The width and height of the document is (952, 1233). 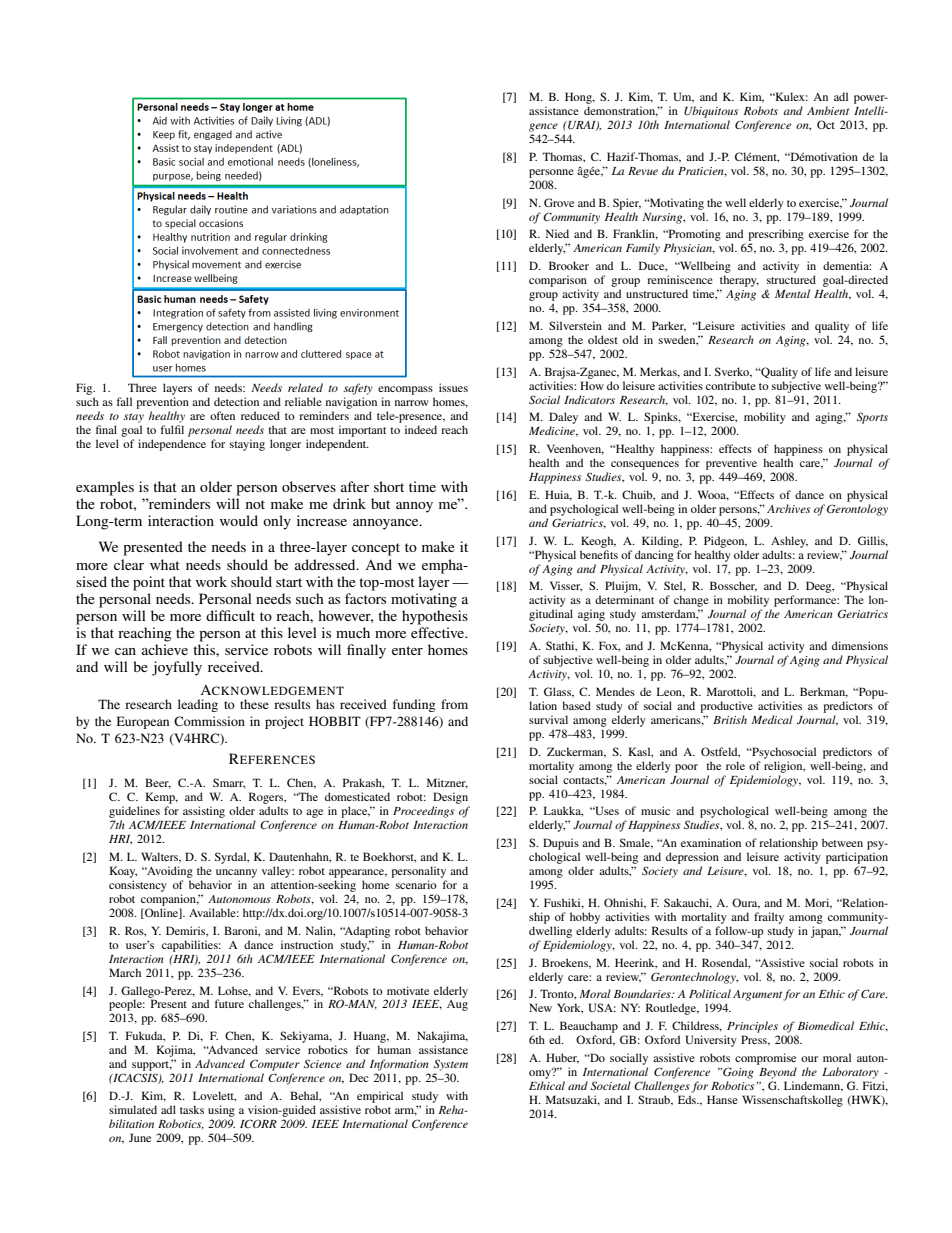 I want to click on tasks, so click(x=192, y=1109).
